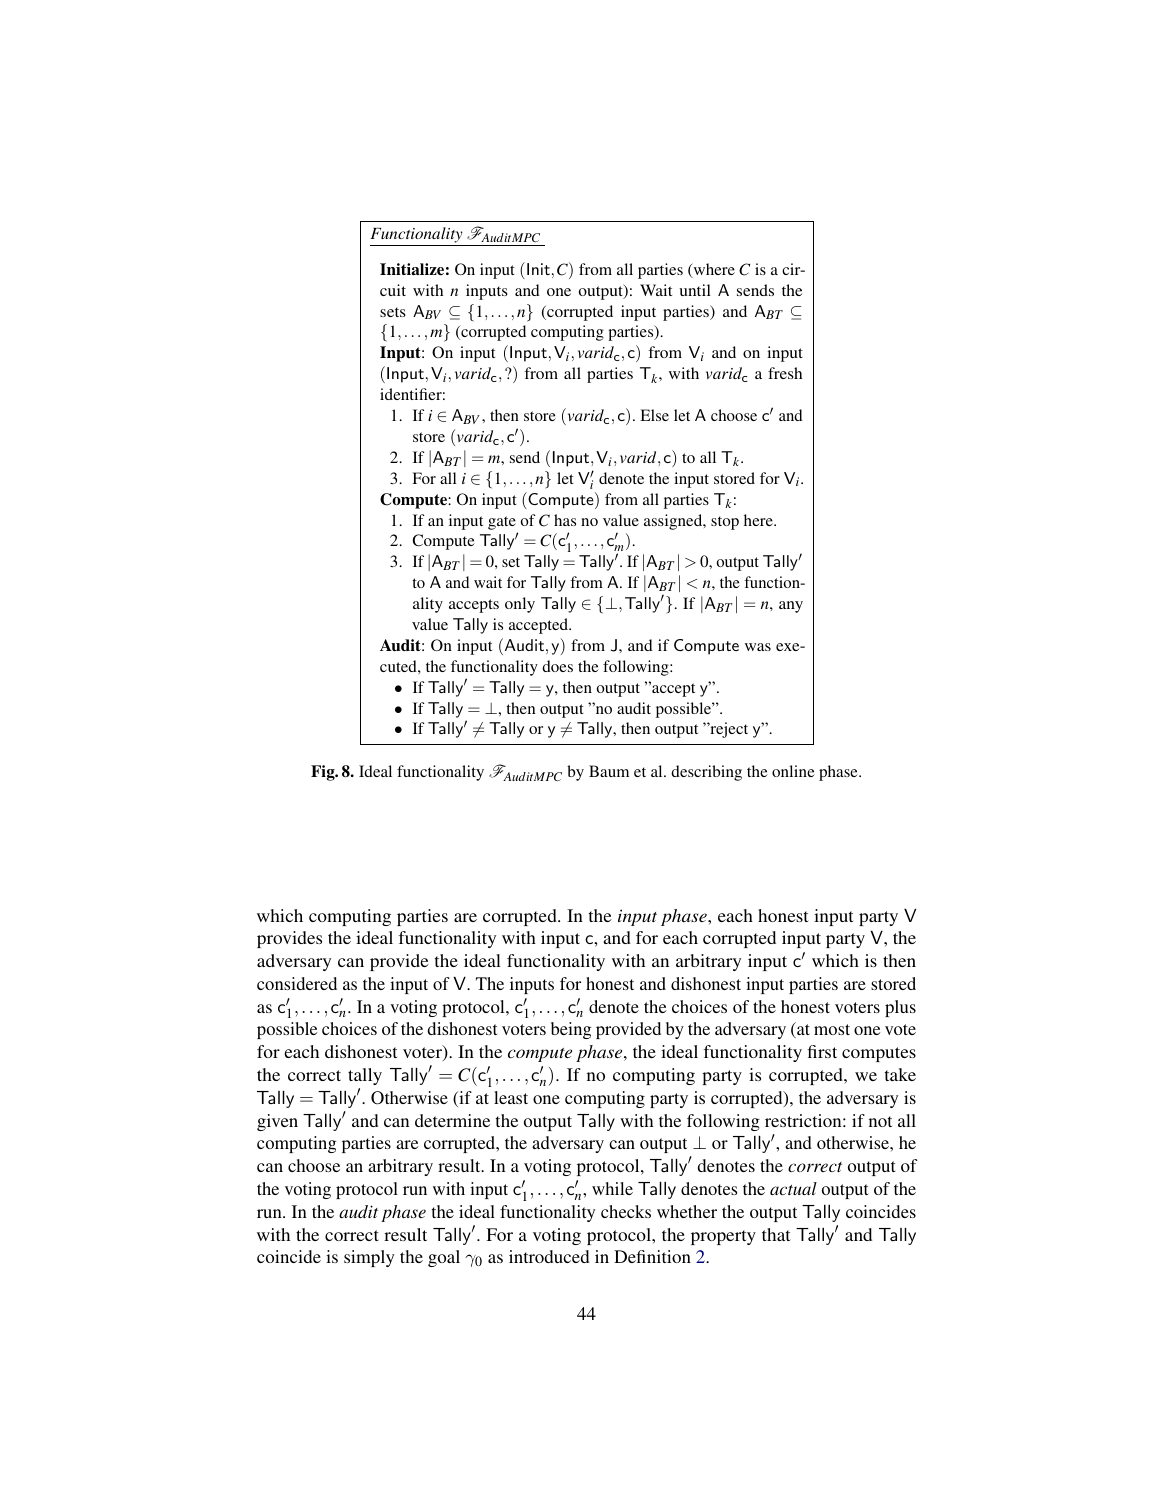  Describe the element at coordinates (609, 771) in the screenshot. I see `Baum` at that location.
